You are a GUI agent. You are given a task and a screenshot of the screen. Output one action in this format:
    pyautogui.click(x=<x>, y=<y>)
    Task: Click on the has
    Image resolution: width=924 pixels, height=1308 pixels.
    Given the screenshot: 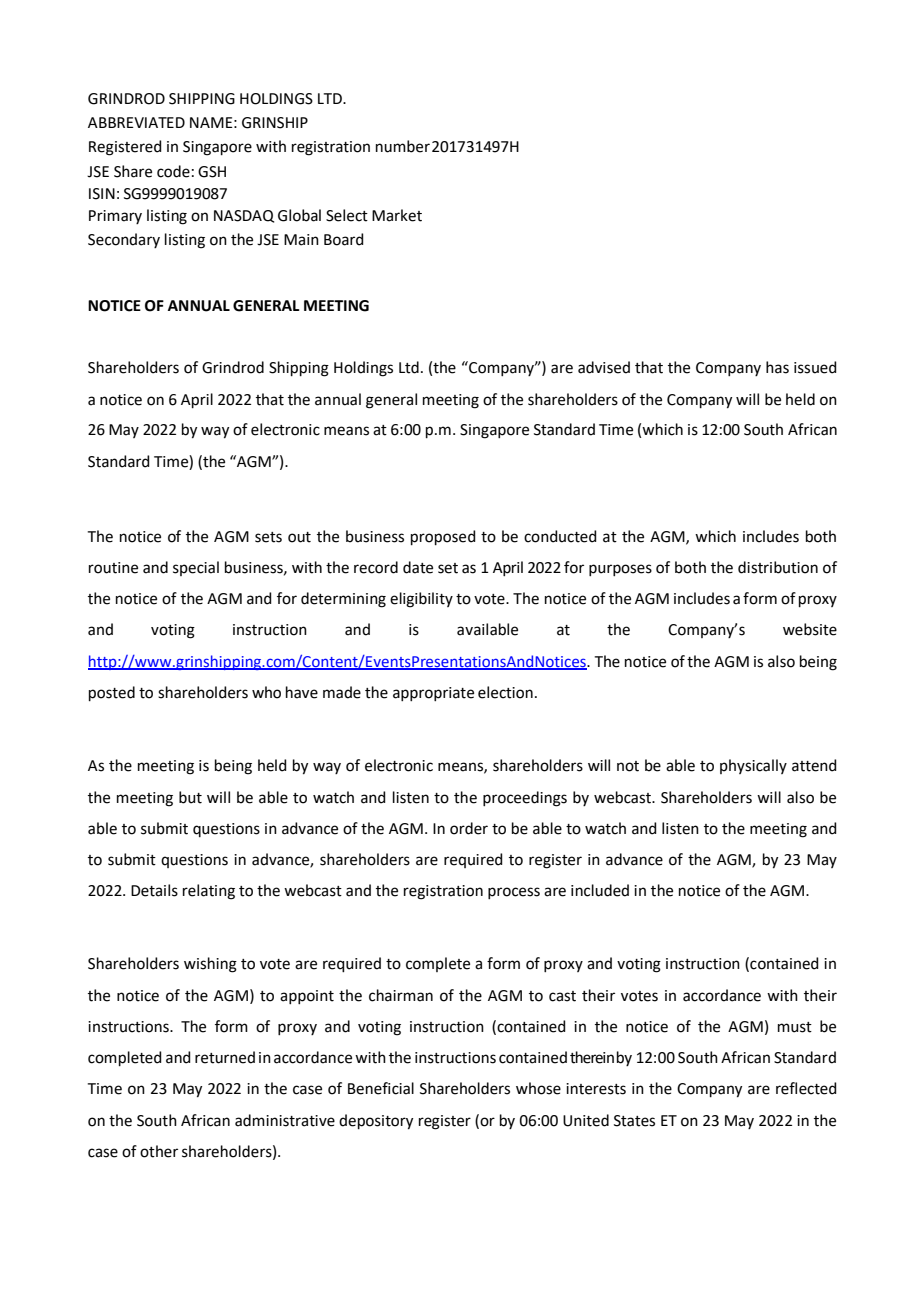 What is the action you would take?
    pyautogui.click(x=777, y=367)
